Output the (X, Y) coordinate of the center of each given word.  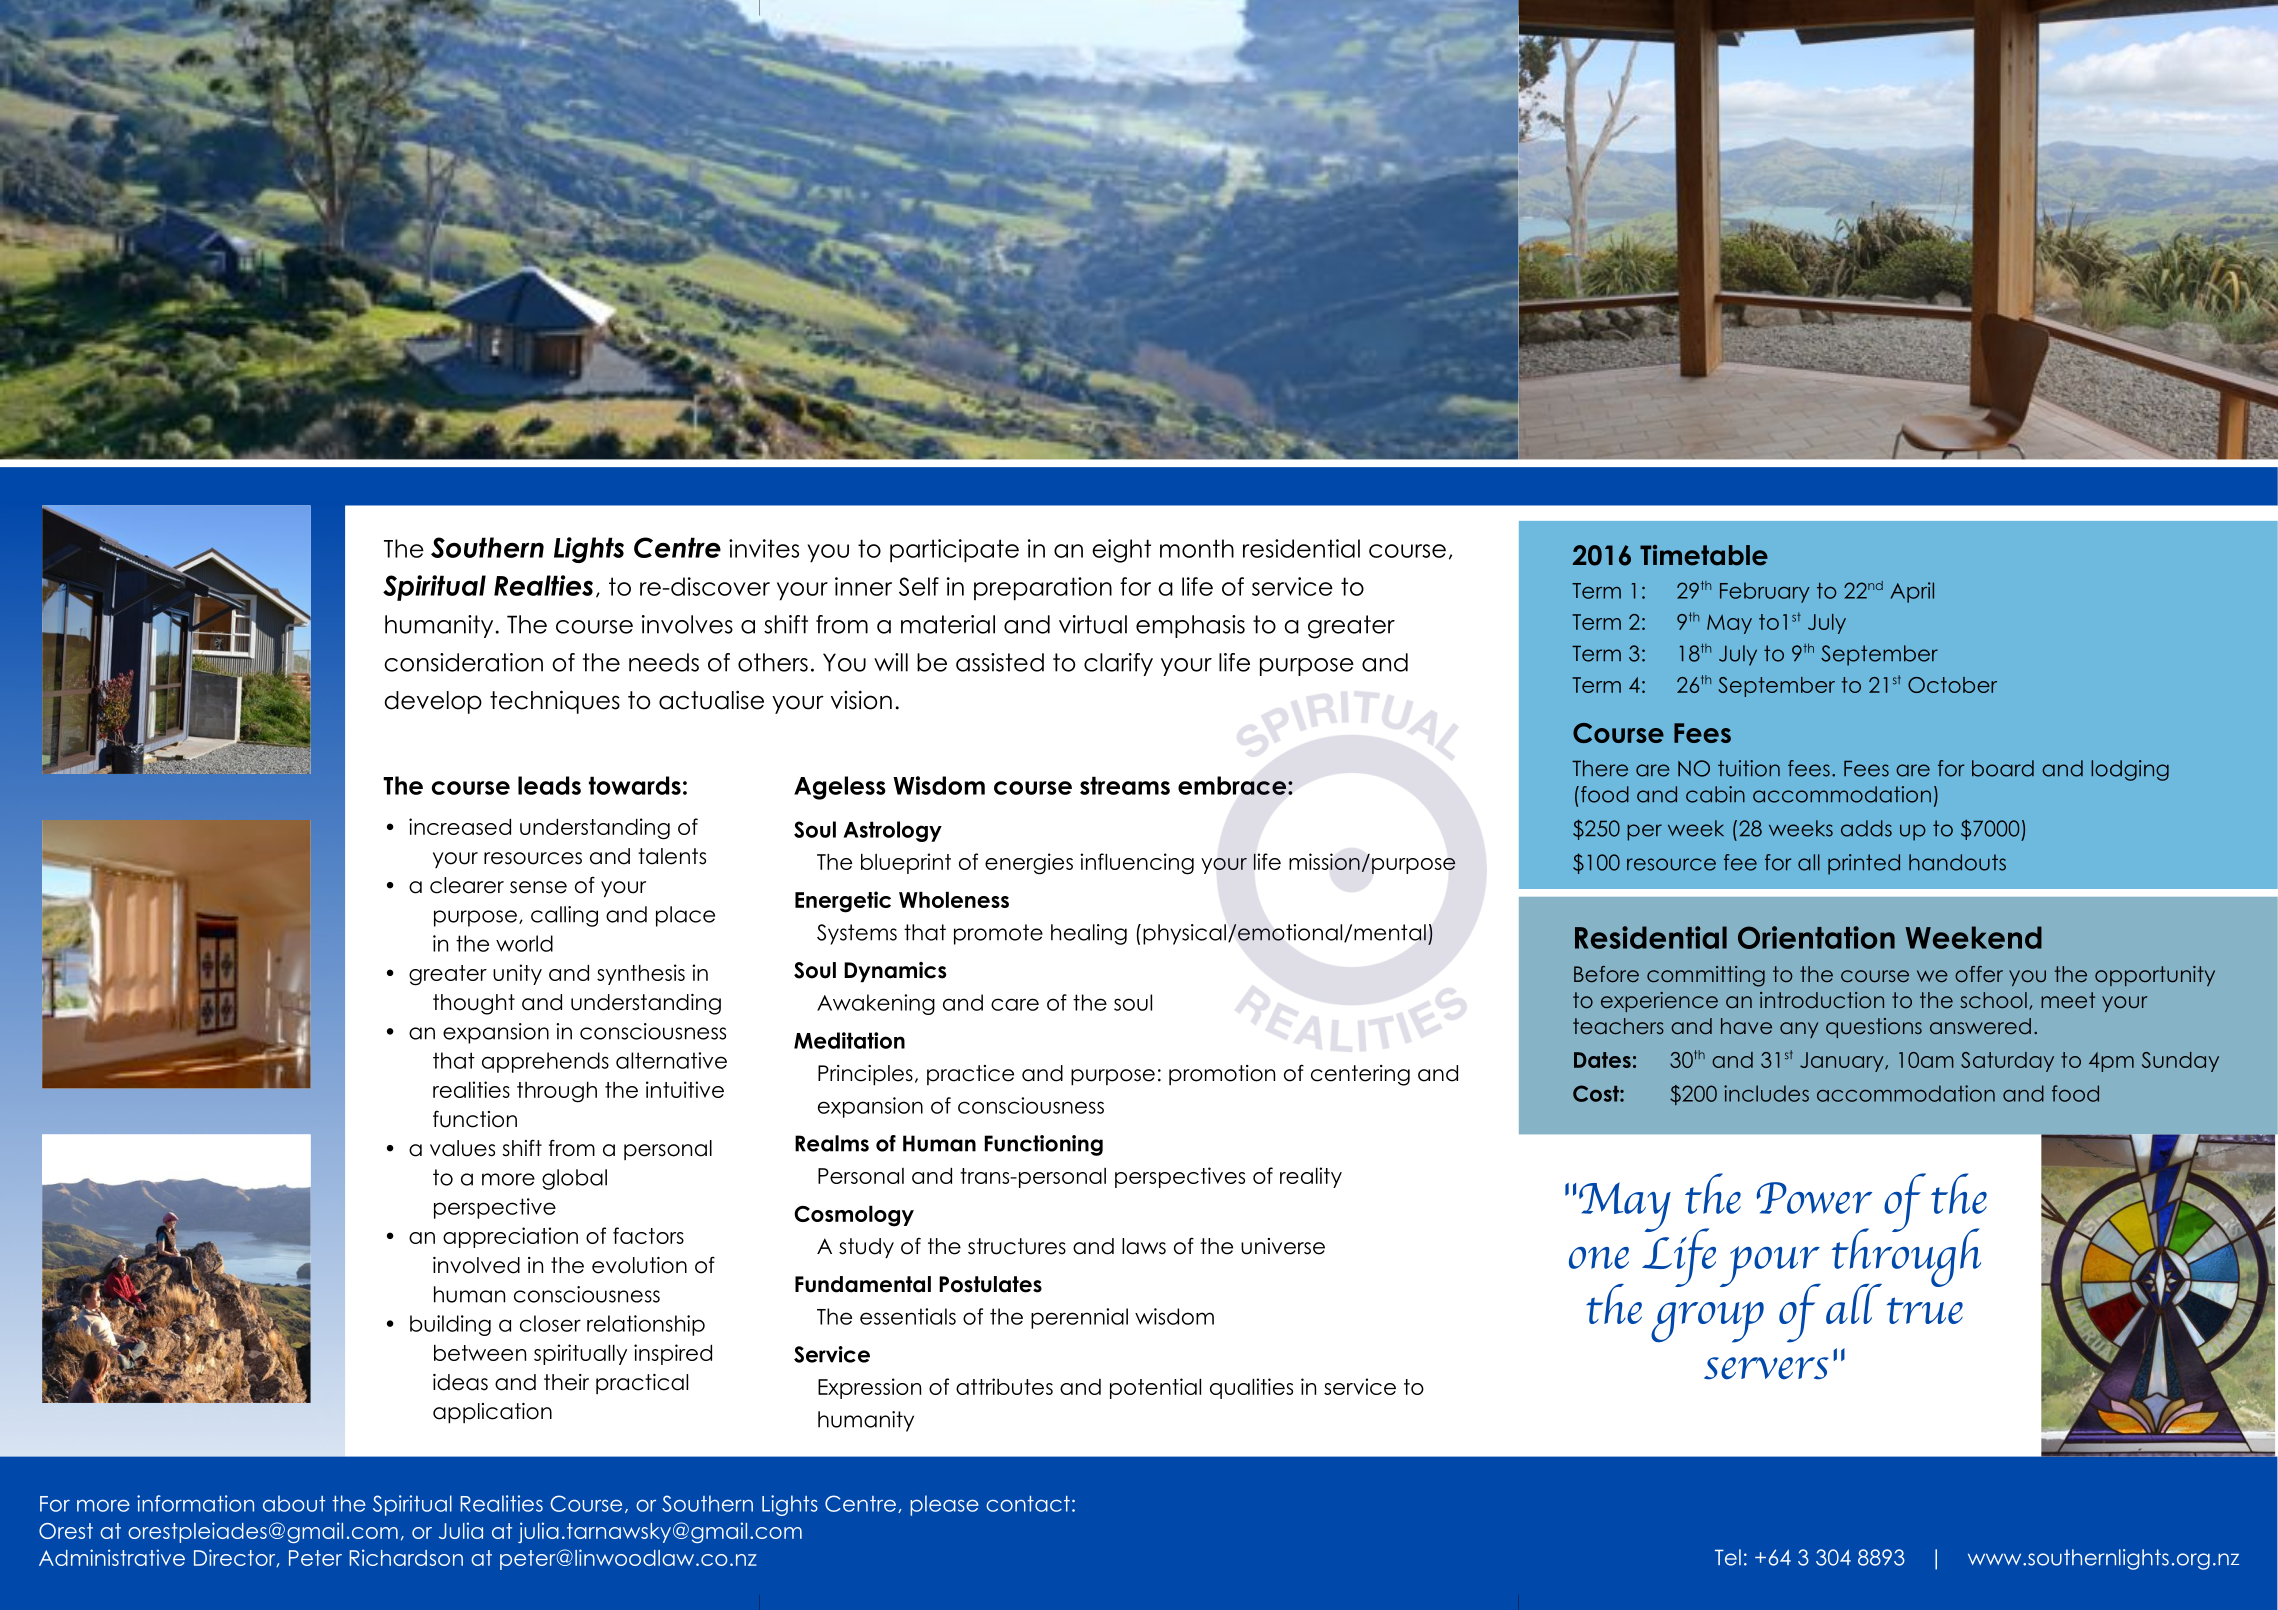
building (450, 1325)
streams (1125, 785)
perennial (1079, 1318)
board (2003, 768)
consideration (463, 662)
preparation (1043, 589)
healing (1089, 934)
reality (1311, 1177)
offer (1979, 974)
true (1925, 1310)
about (294, 1503)
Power (1814, 1198)
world (524, 943)
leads (549, 785)
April (1912, 592)
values (462, 1148)
